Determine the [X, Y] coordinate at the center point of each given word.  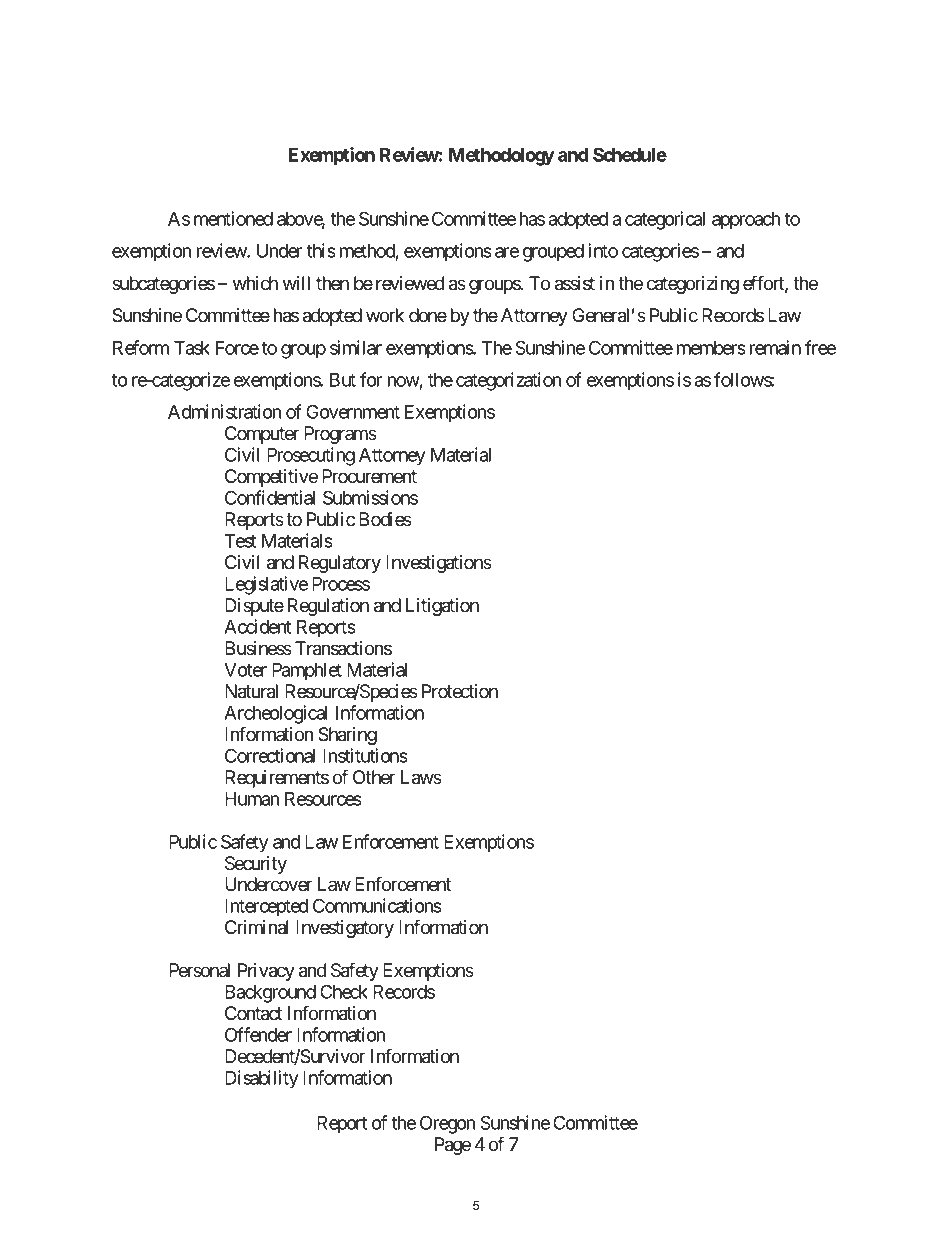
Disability [262, 1079]
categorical [665, 220]
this [321, 250]
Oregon [447, 1124]
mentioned [233, 218]
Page [453, 1146]
